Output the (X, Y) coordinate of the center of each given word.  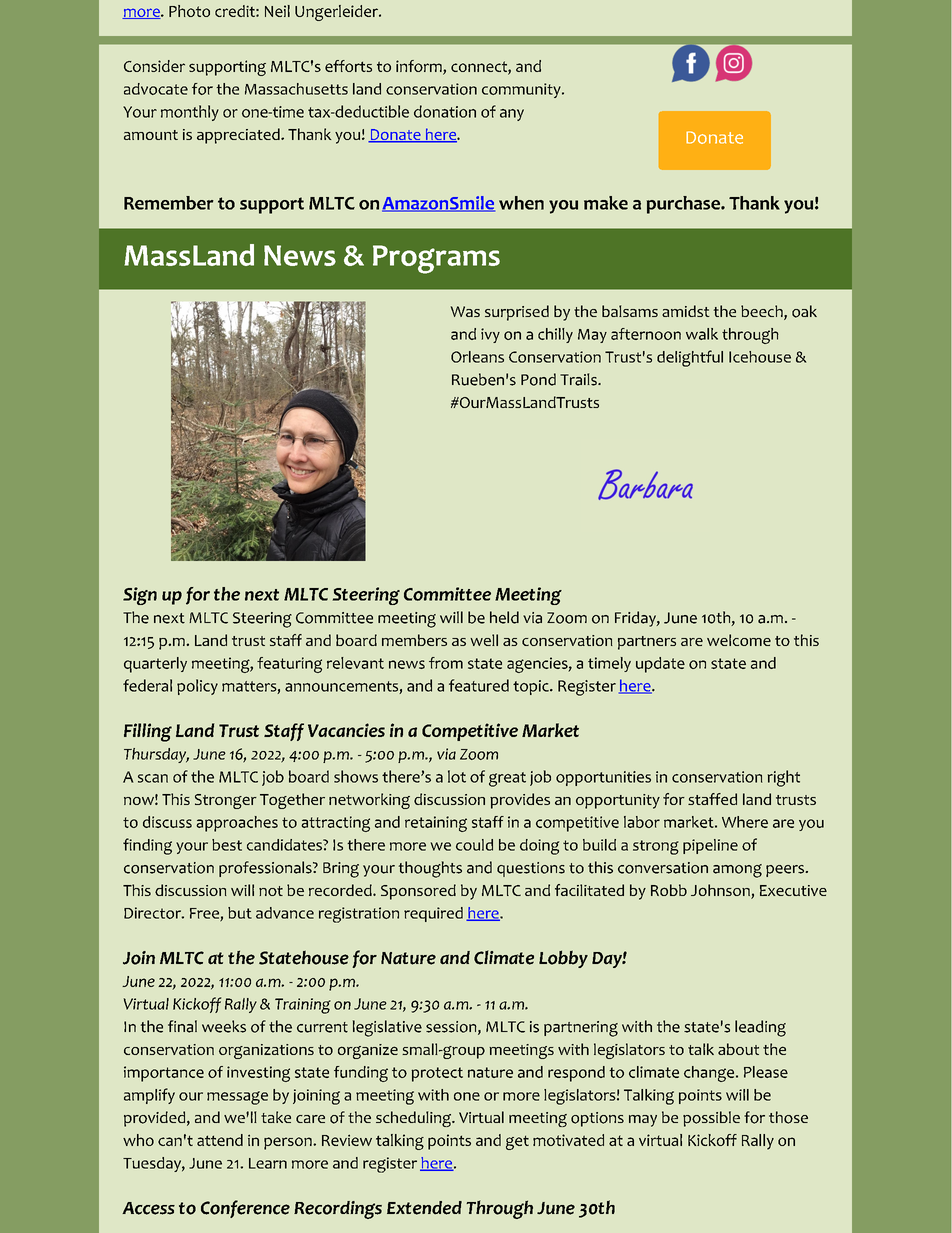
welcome (739, 640)
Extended (424, 1208)
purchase (684, 205)
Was (465, 311)
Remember (169, 203)
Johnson (721, 891)
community (522, 90)
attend (220, 1140)
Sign (140, 596)
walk (702, 334)
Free (205, 914)
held (504, 617)
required (433, 914)
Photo (189, 11)
